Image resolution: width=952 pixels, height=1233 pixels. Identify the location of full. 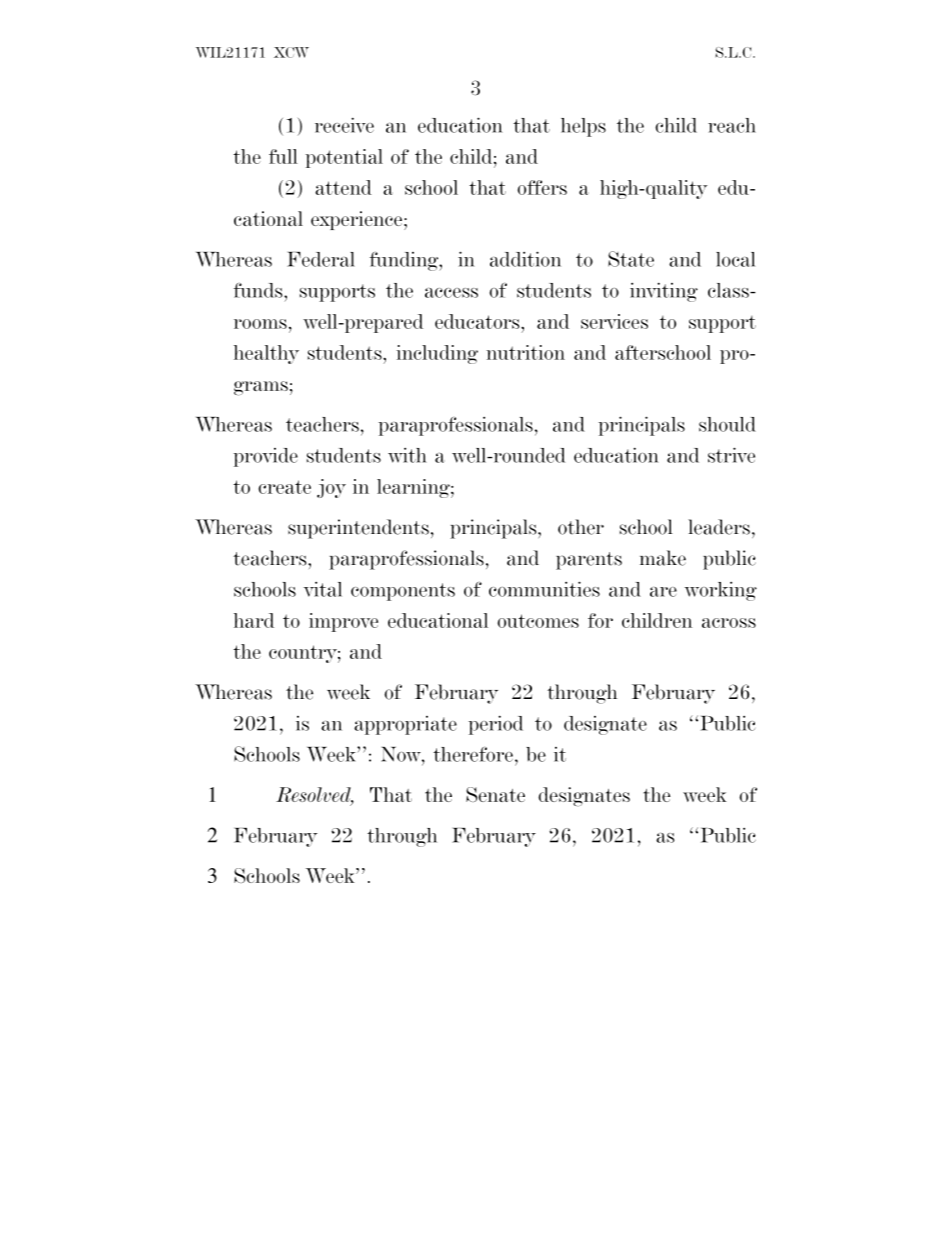
(283, 156).
